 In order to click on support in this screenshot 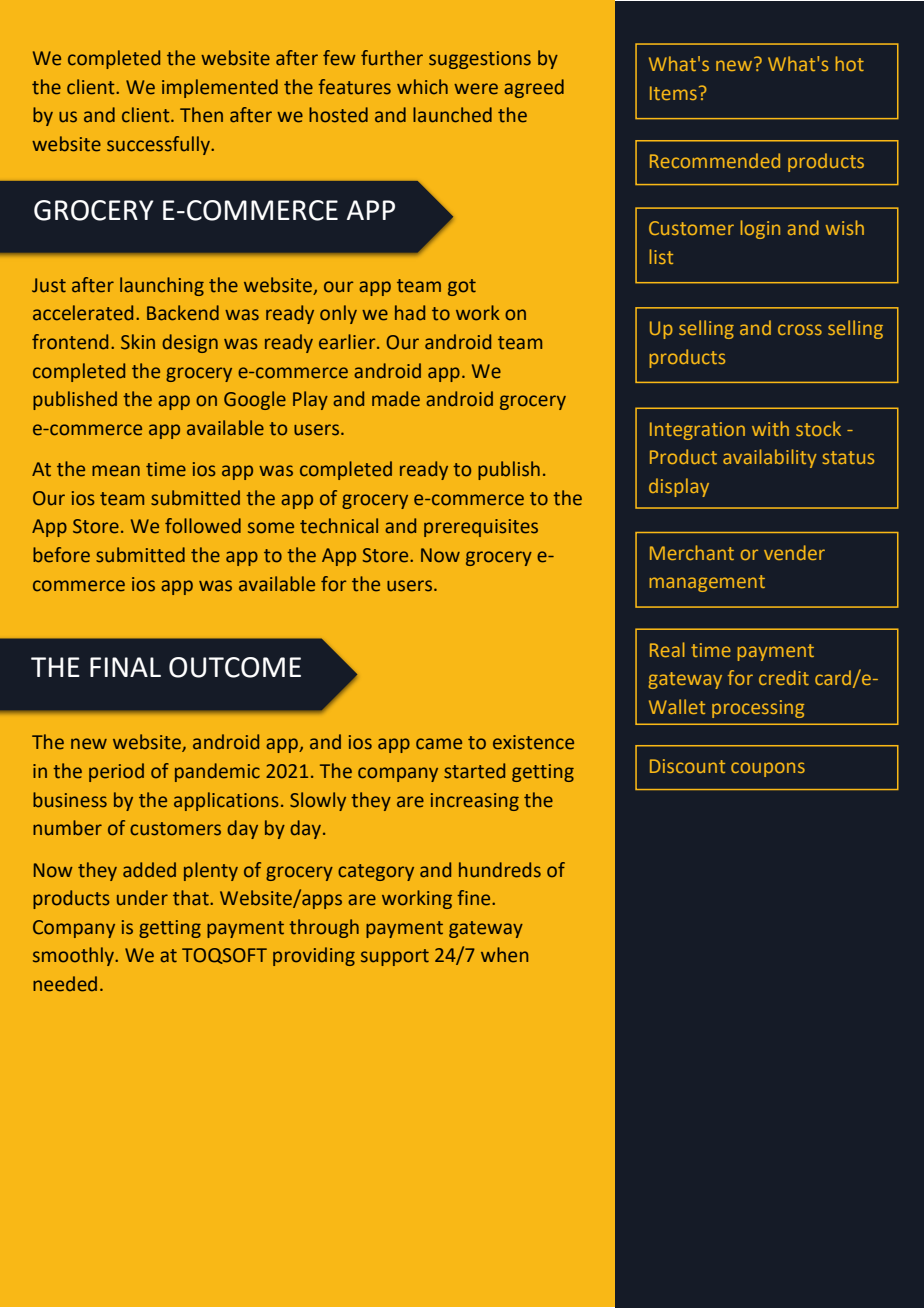, I will do `click(395, 957)`.
